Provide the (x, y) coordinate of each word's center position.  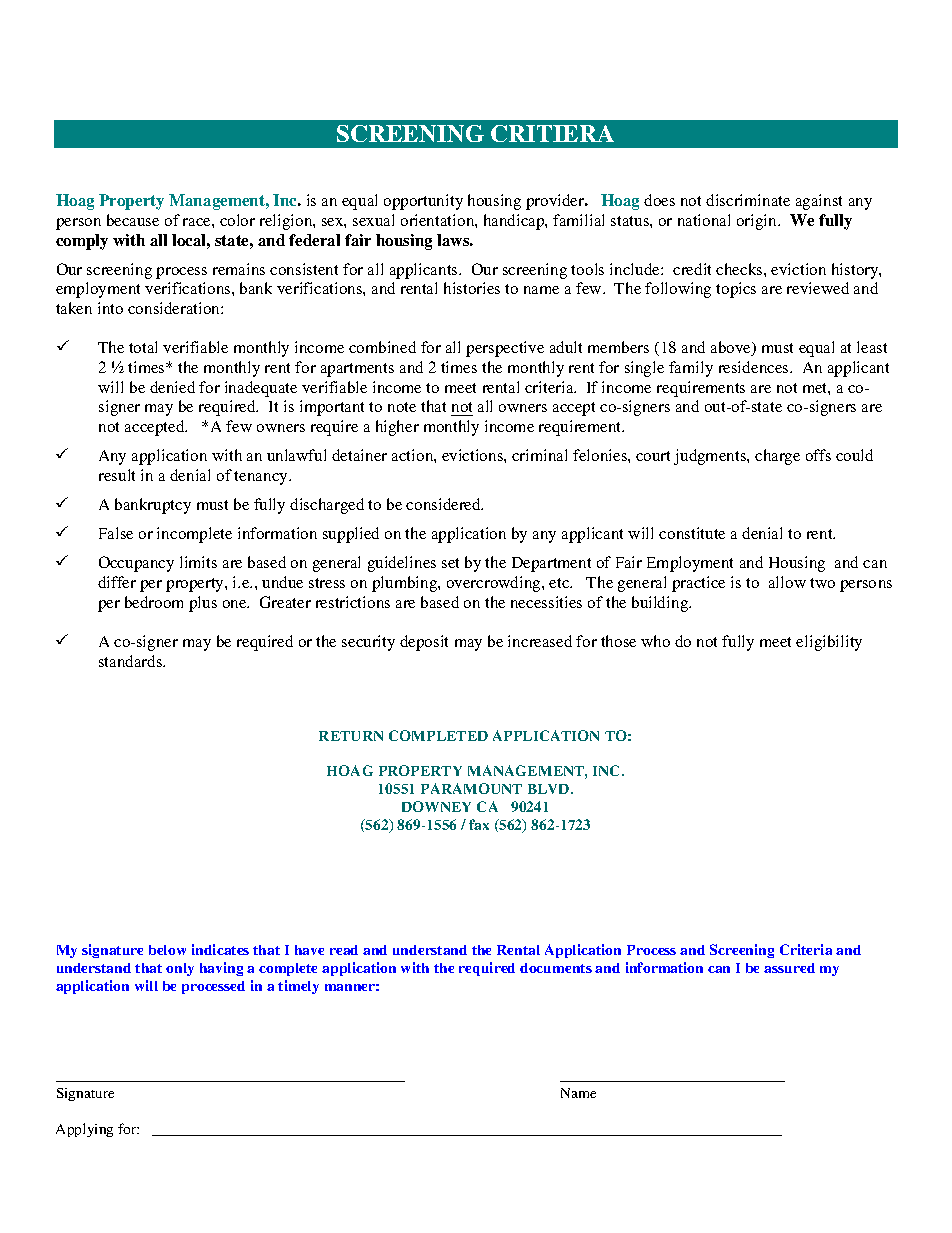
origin (758, 222)
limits (198, 562)
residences (755, 367)
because (133, 220)
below (167, 950)
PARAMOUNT (471, 788)
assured (789, 968)
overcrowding (495, 584)
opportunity (423, 202)
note (402, 407)
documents (556, 968)
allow (787, 582)
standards (132, 661)
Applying (84, 1130)
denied (172, 387)
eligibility (829, 643)
